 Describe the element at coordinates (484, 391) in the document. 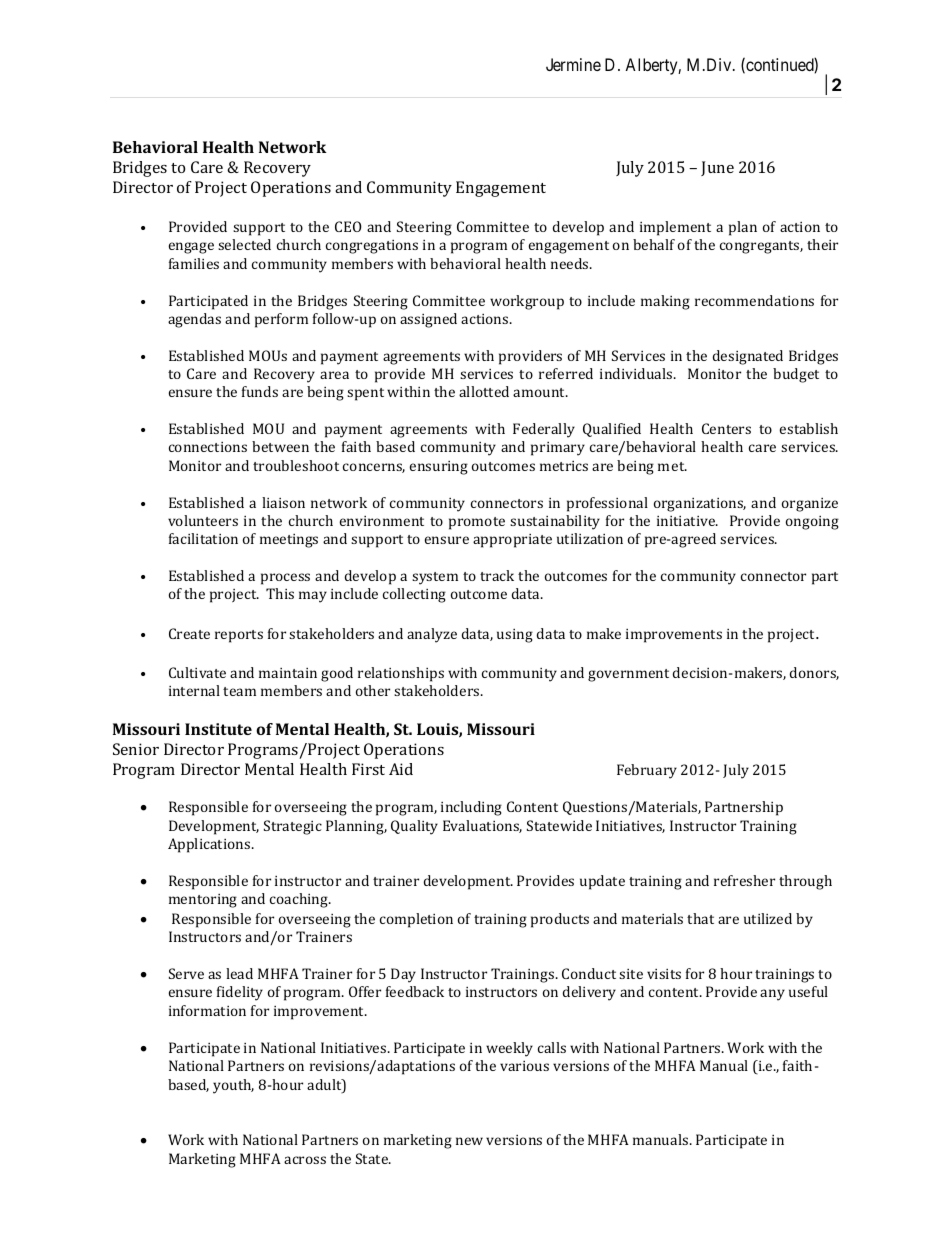

I see `allotted` at that location.
